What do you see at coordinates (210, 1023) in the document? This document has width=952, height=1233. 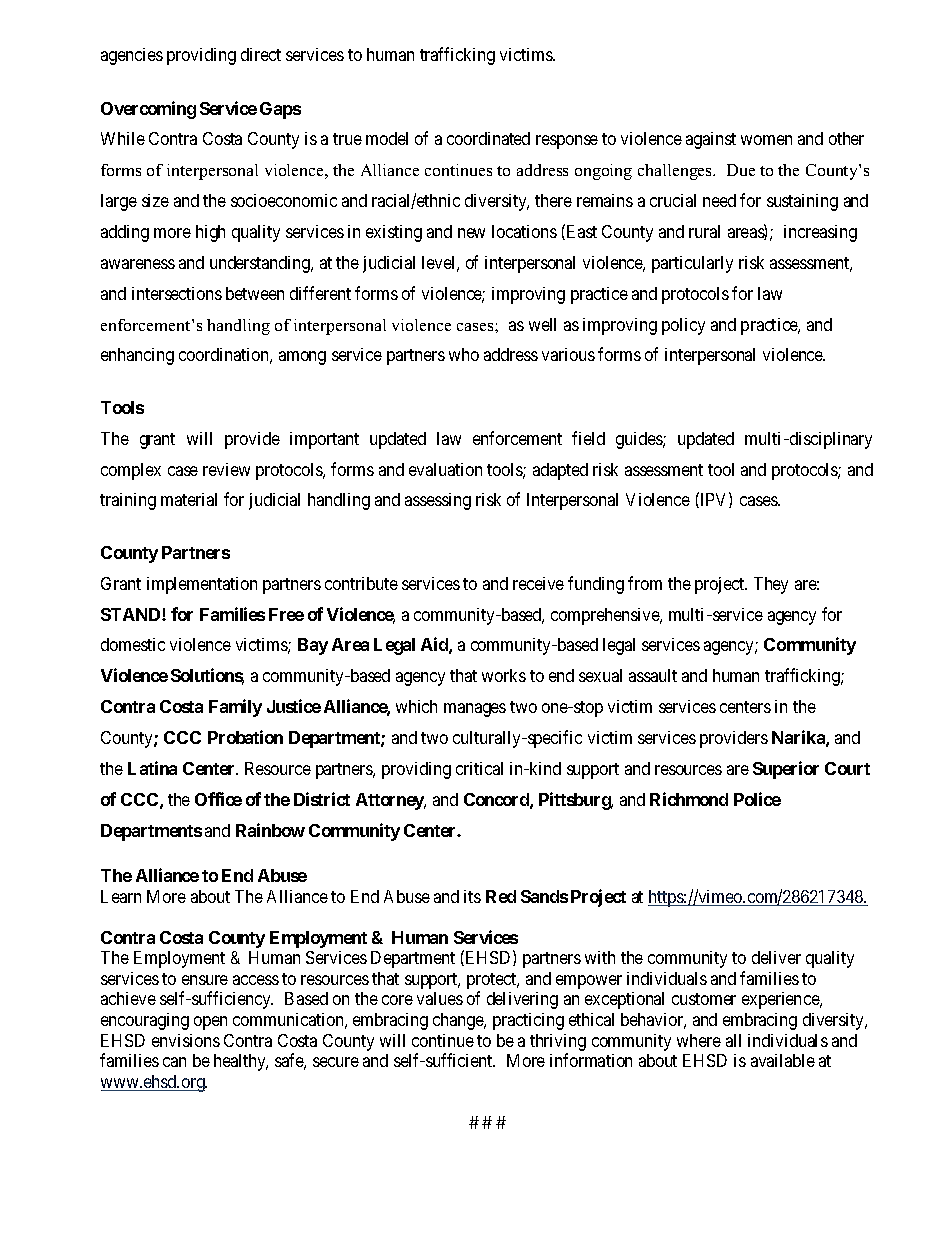 I see `open` at bounding box center [210, 1023].
